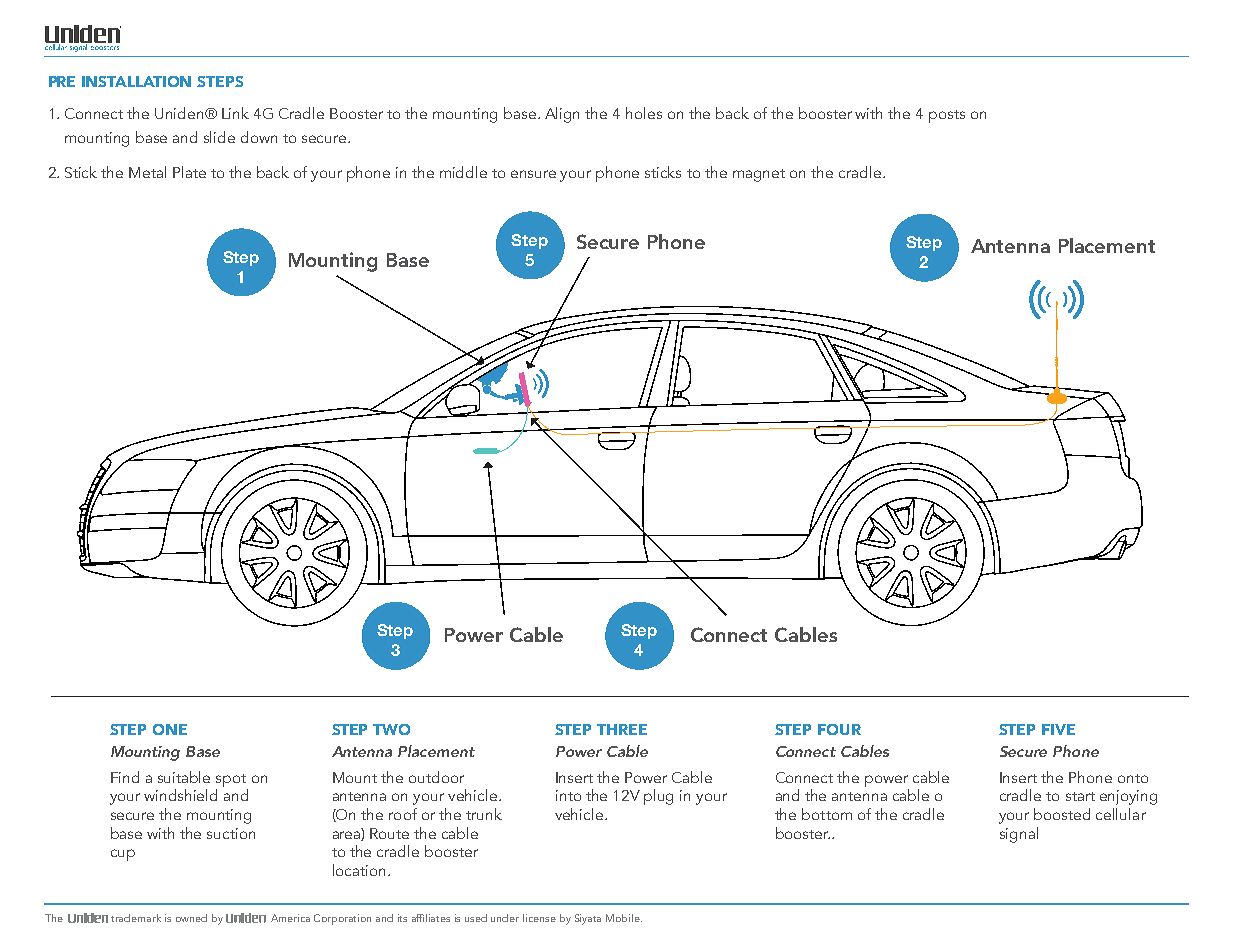 This screenshot has width=1233, height=952. Describe the element at coordinates (839, 729) in the screenshot. I see `FOUR` at that location.
